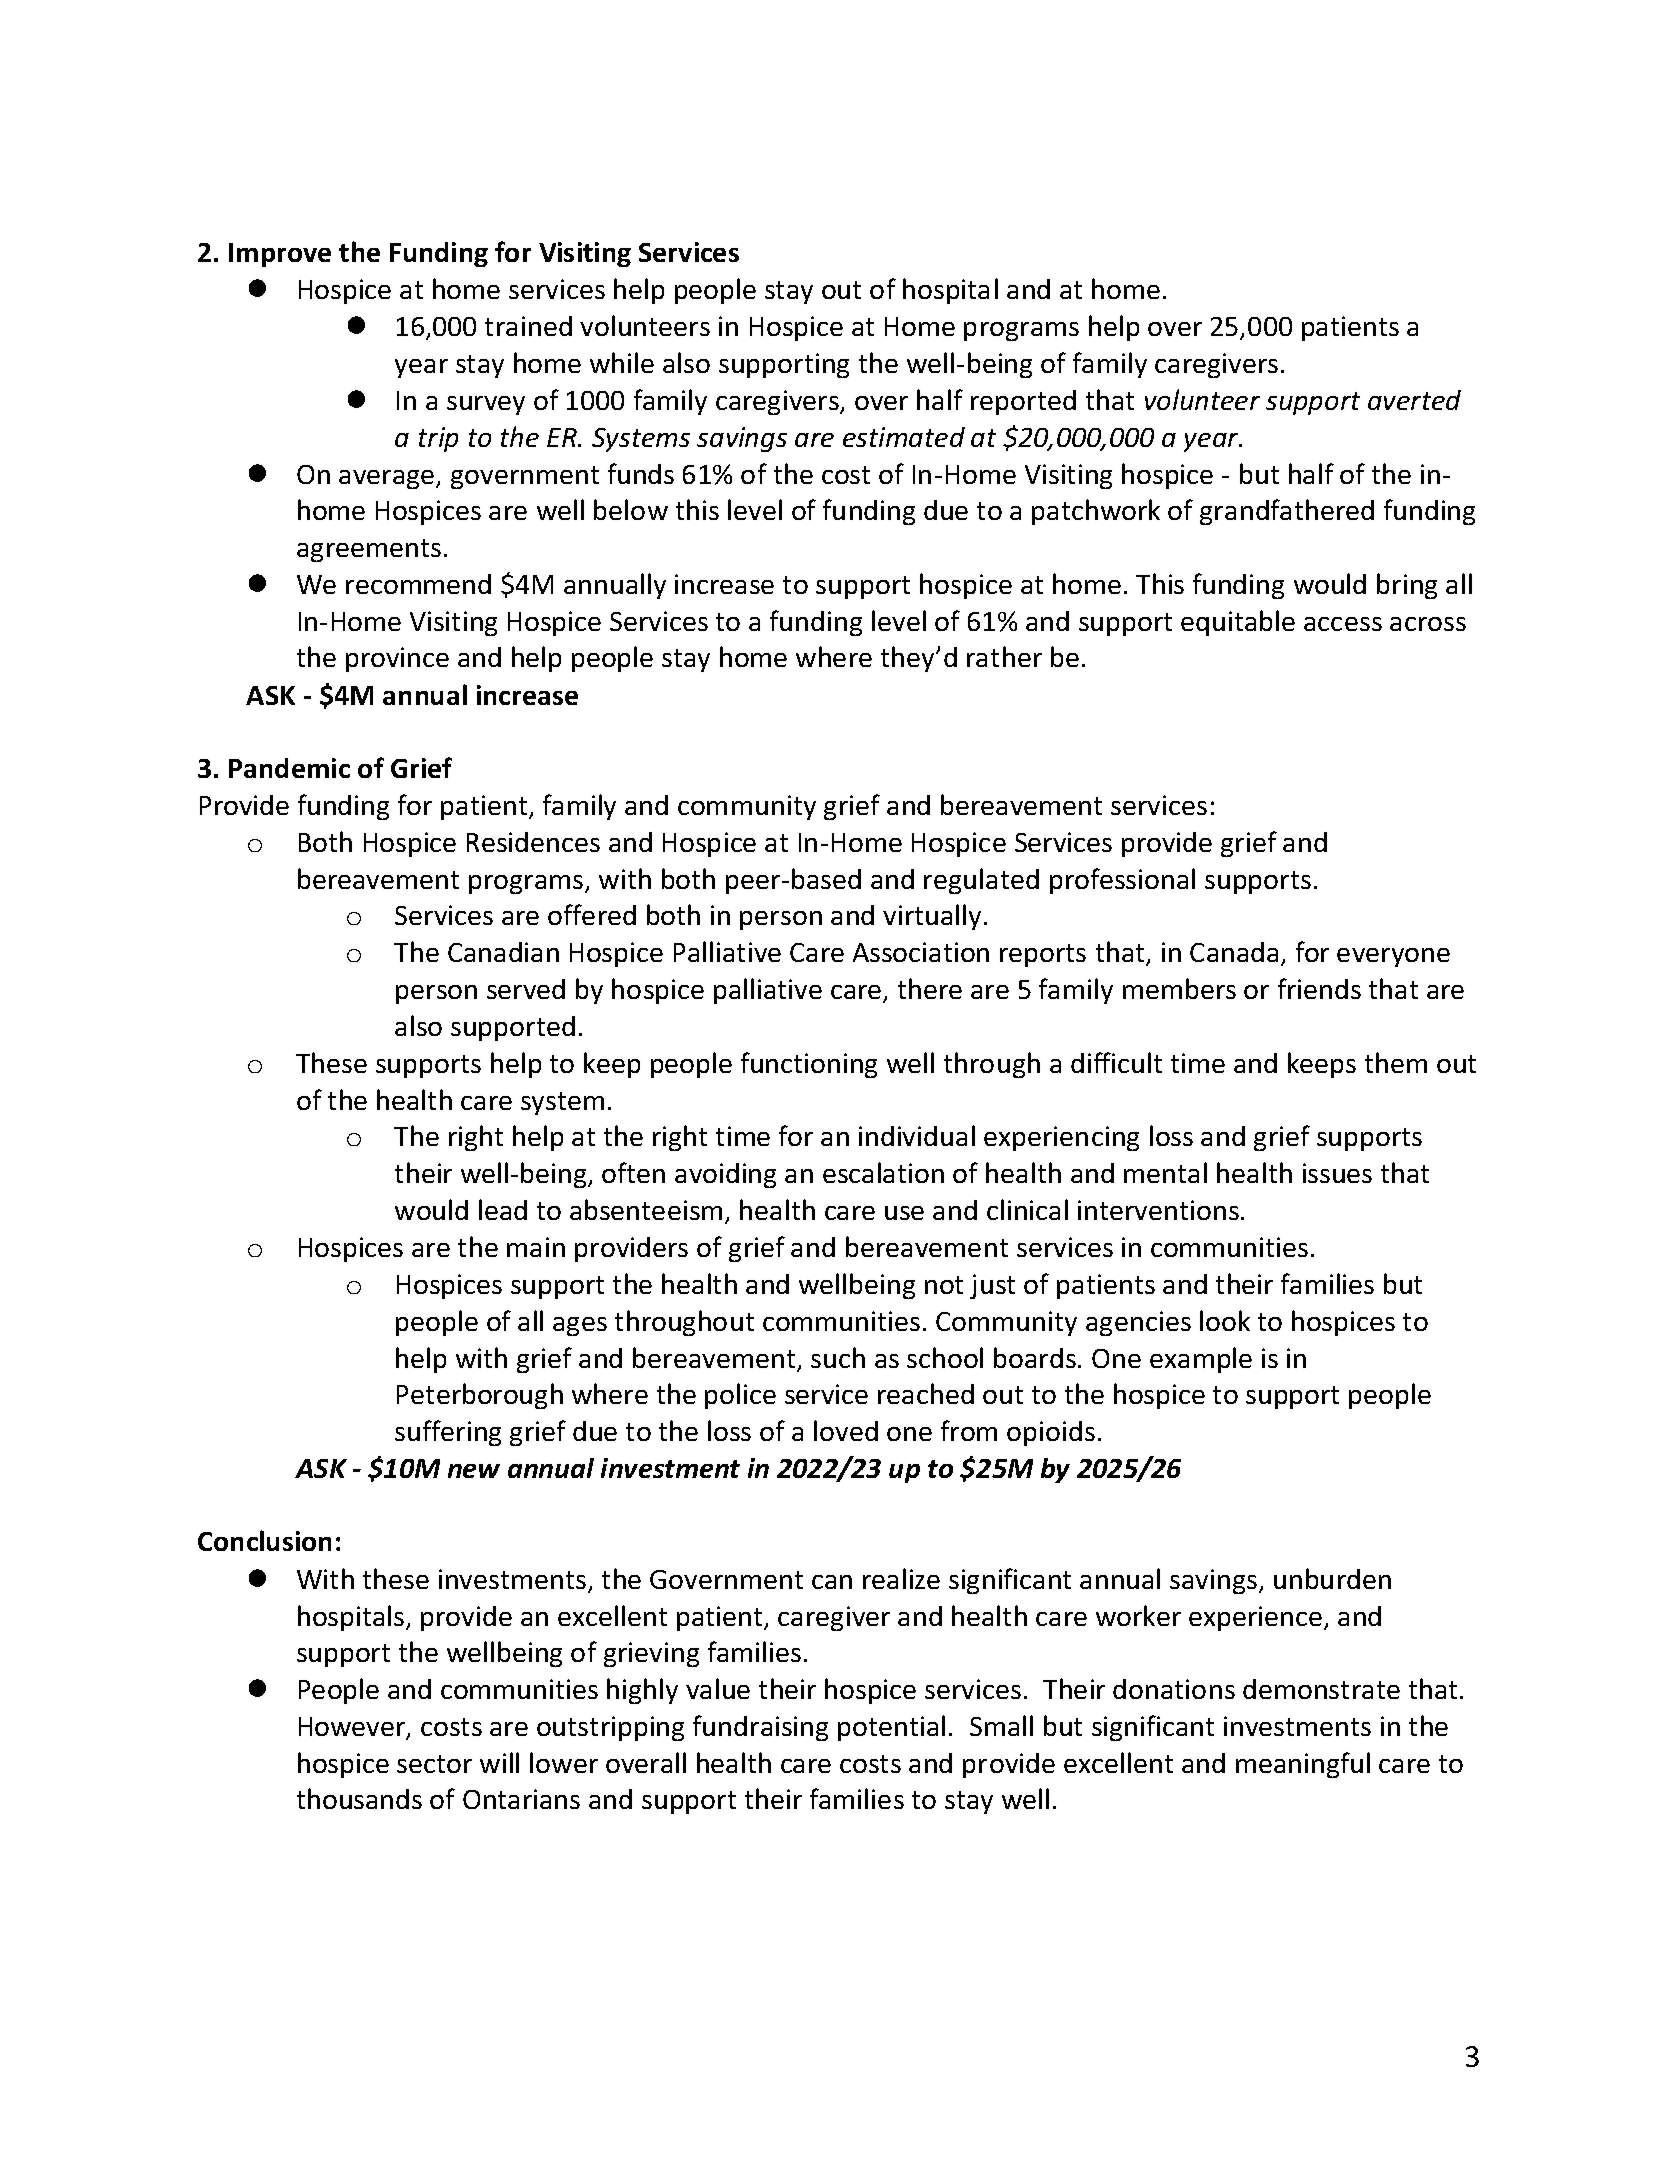  I want to click on trained, so click(528, 326).
